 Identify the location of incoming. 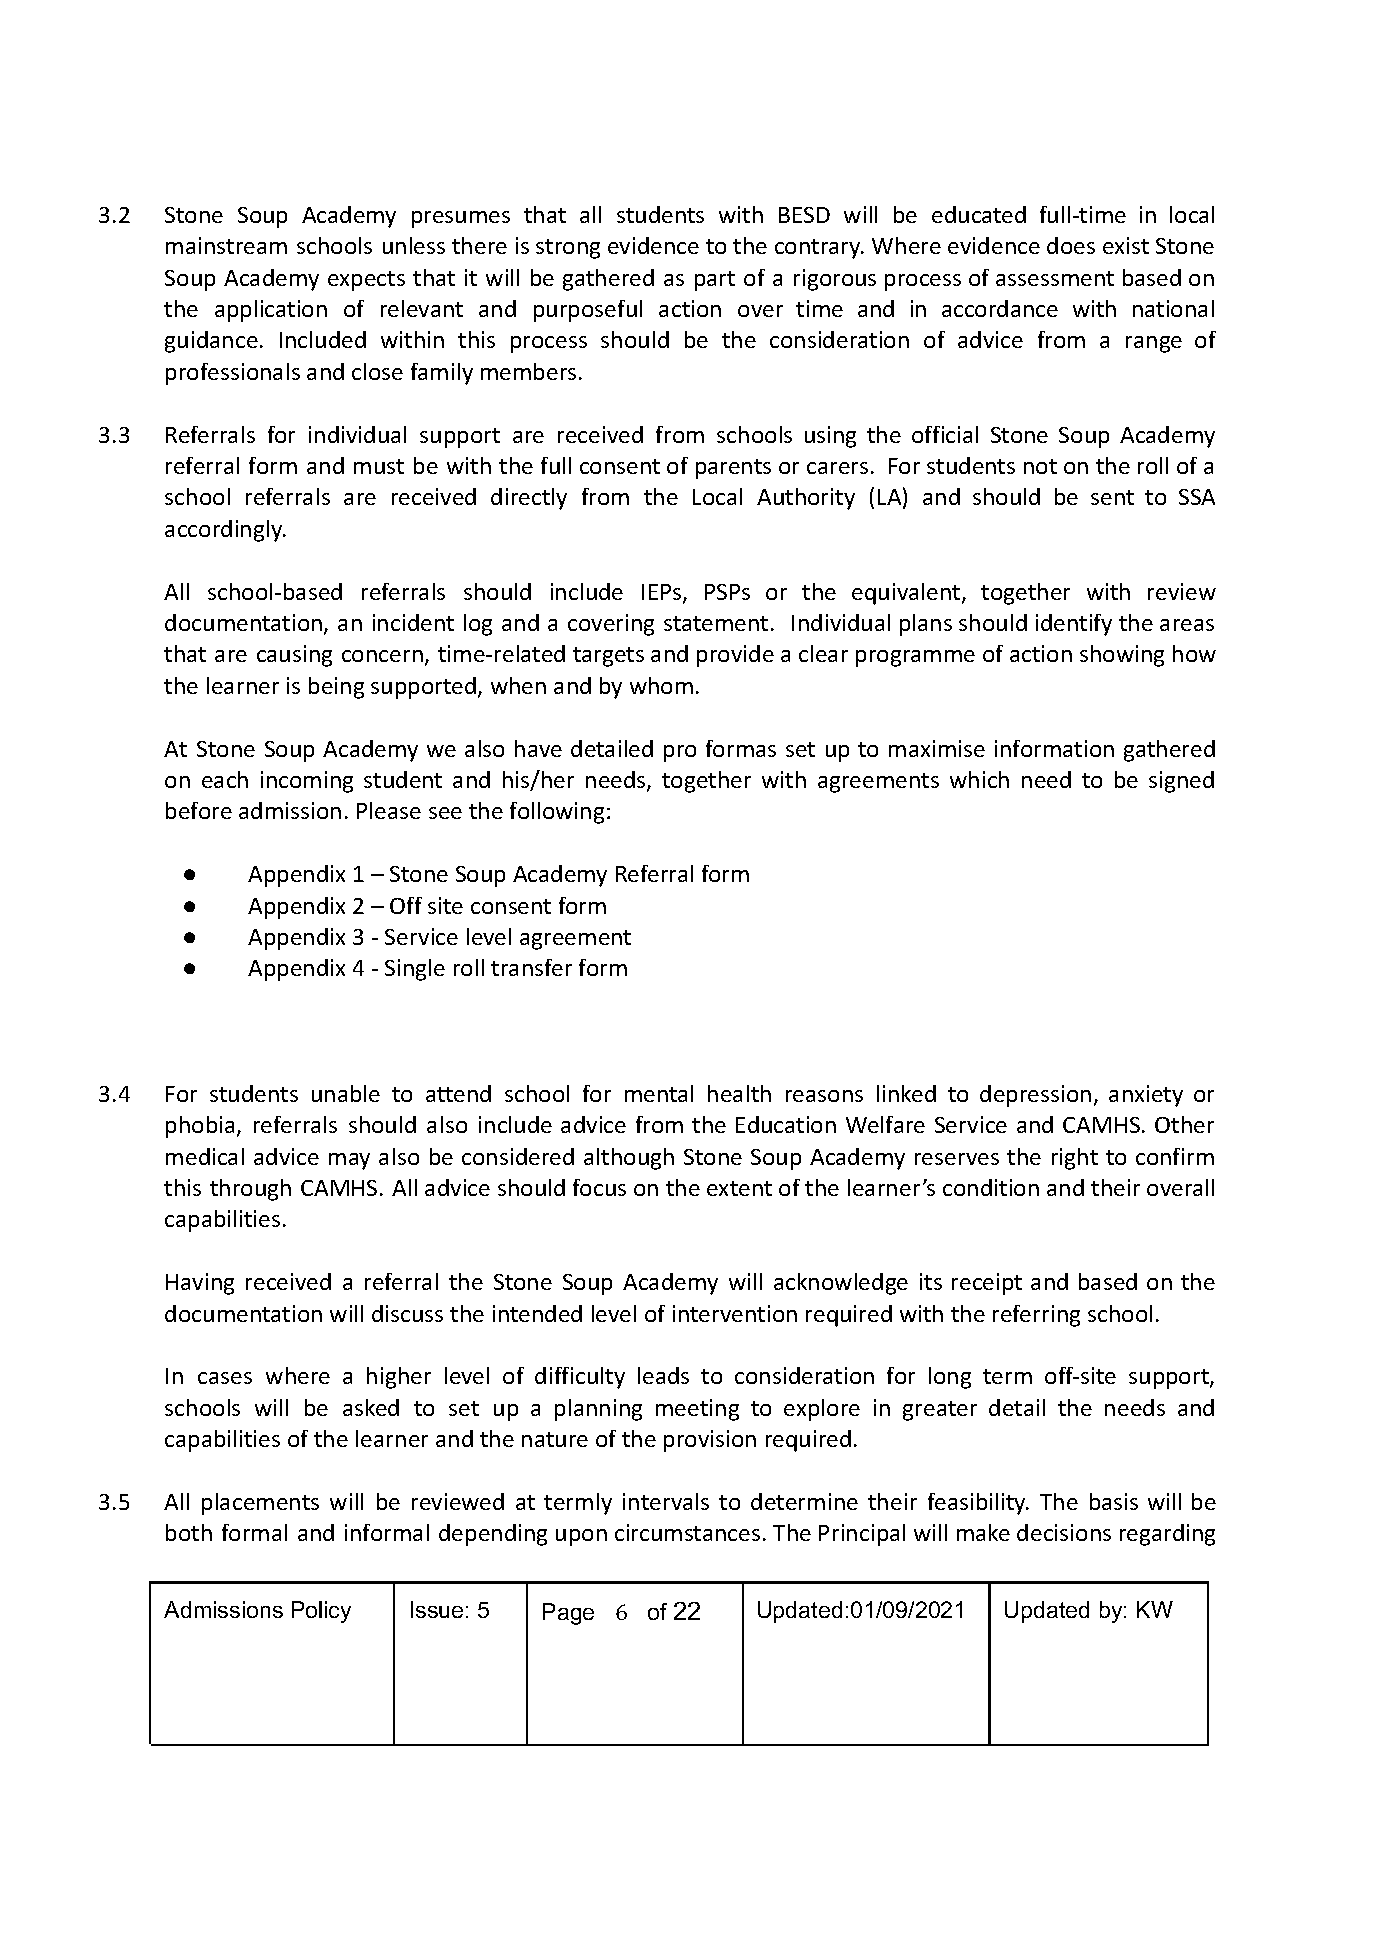
(307, 782).
